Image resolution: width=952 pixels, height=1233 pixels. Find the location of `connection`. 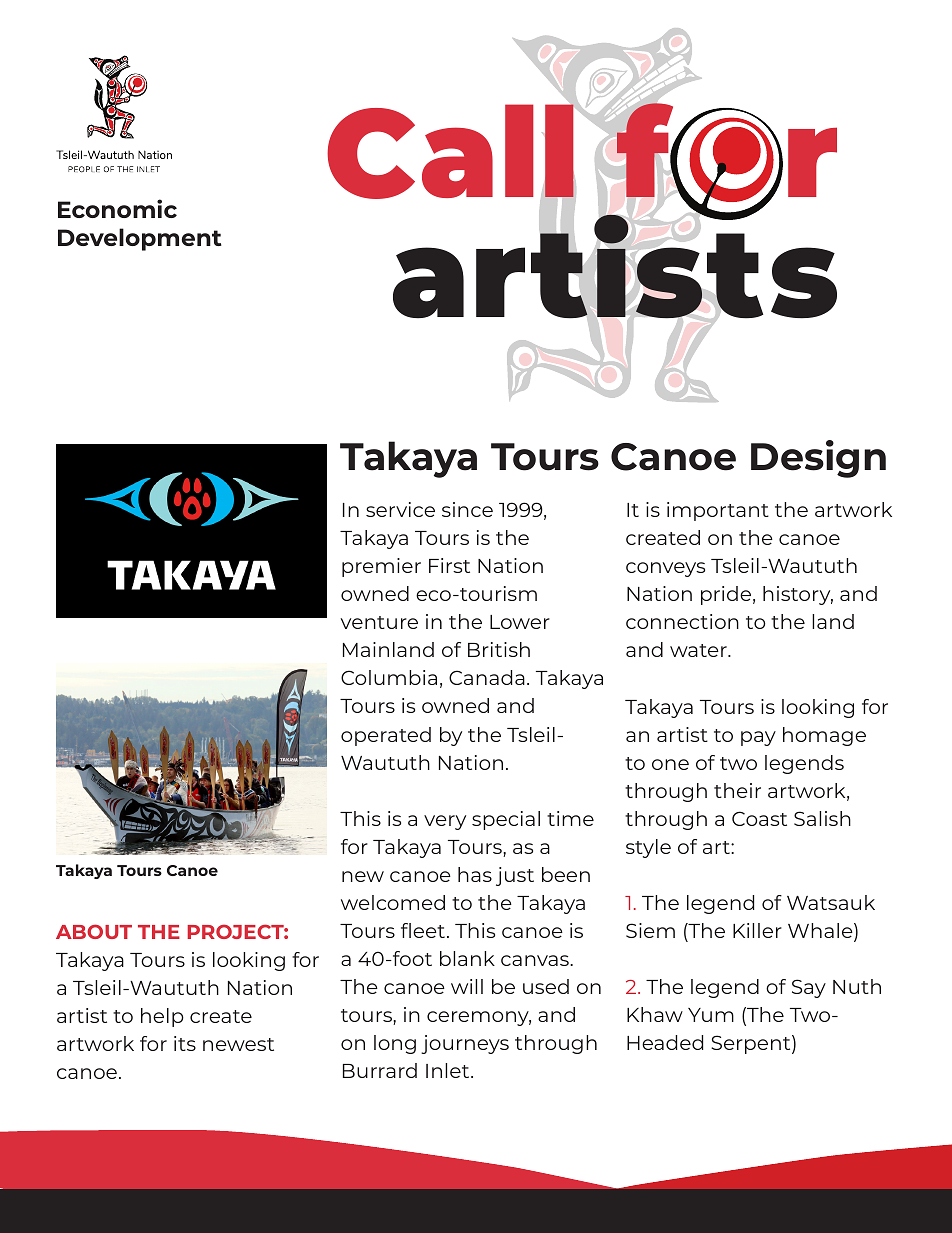

connection is located at coordinates (682, 621).
